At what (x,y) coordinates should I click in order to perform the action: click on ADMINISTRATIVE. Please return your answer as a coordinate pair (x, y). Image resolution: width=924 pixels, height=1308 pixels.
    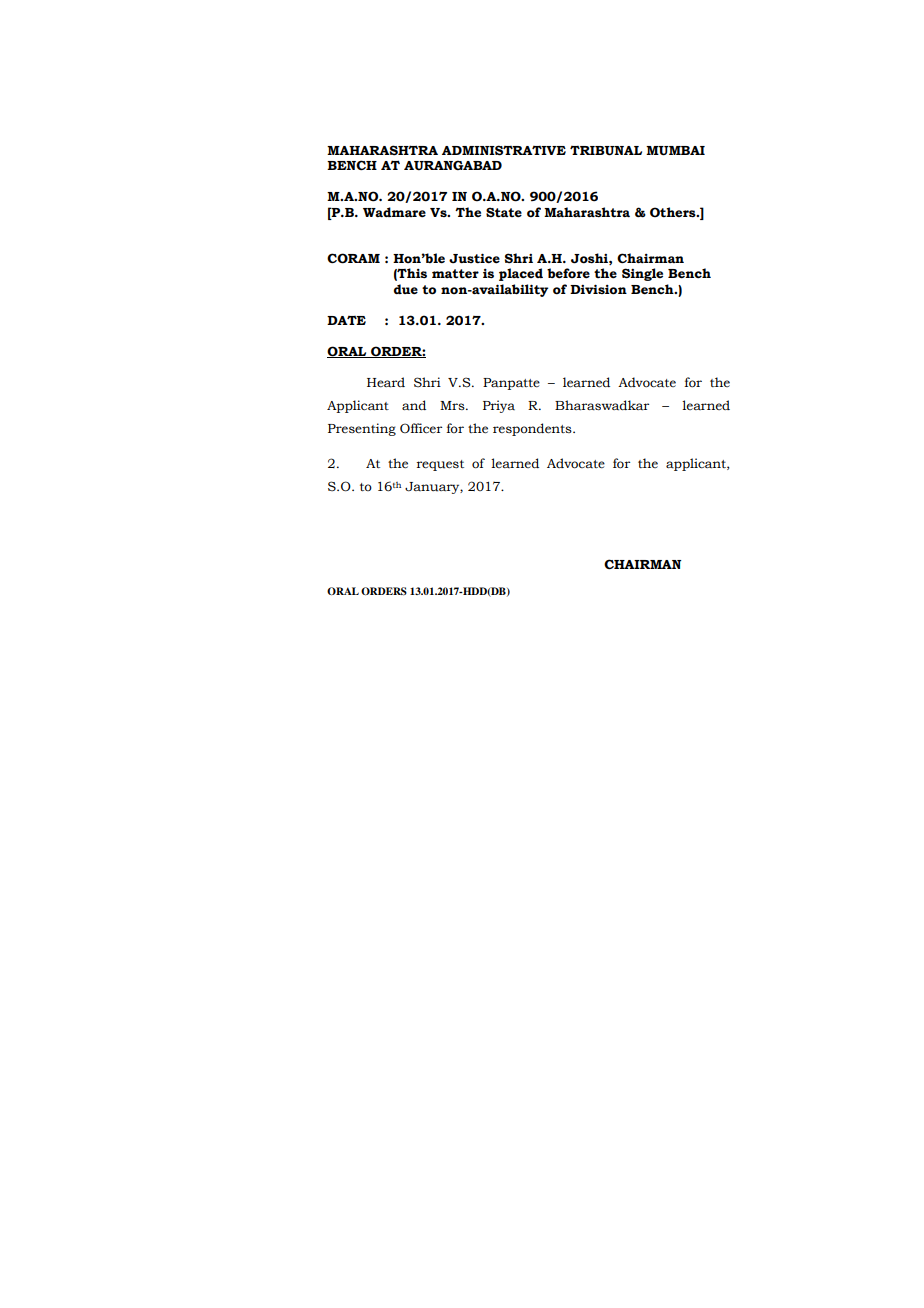
    Looking at the image, I should click on (504, 150).
